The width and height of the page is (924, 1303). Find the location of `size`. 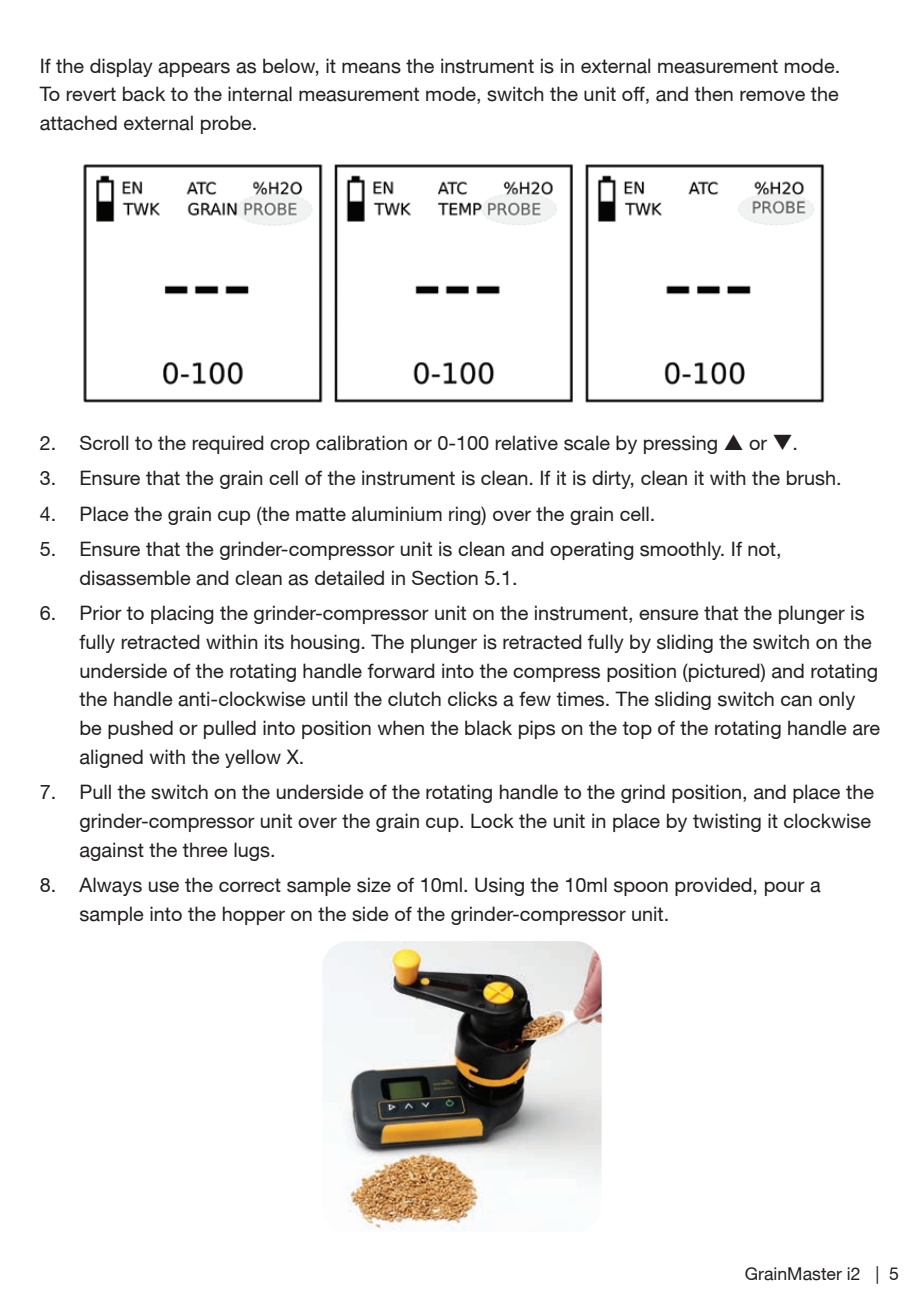

size is located at coordinates (374, 885).
